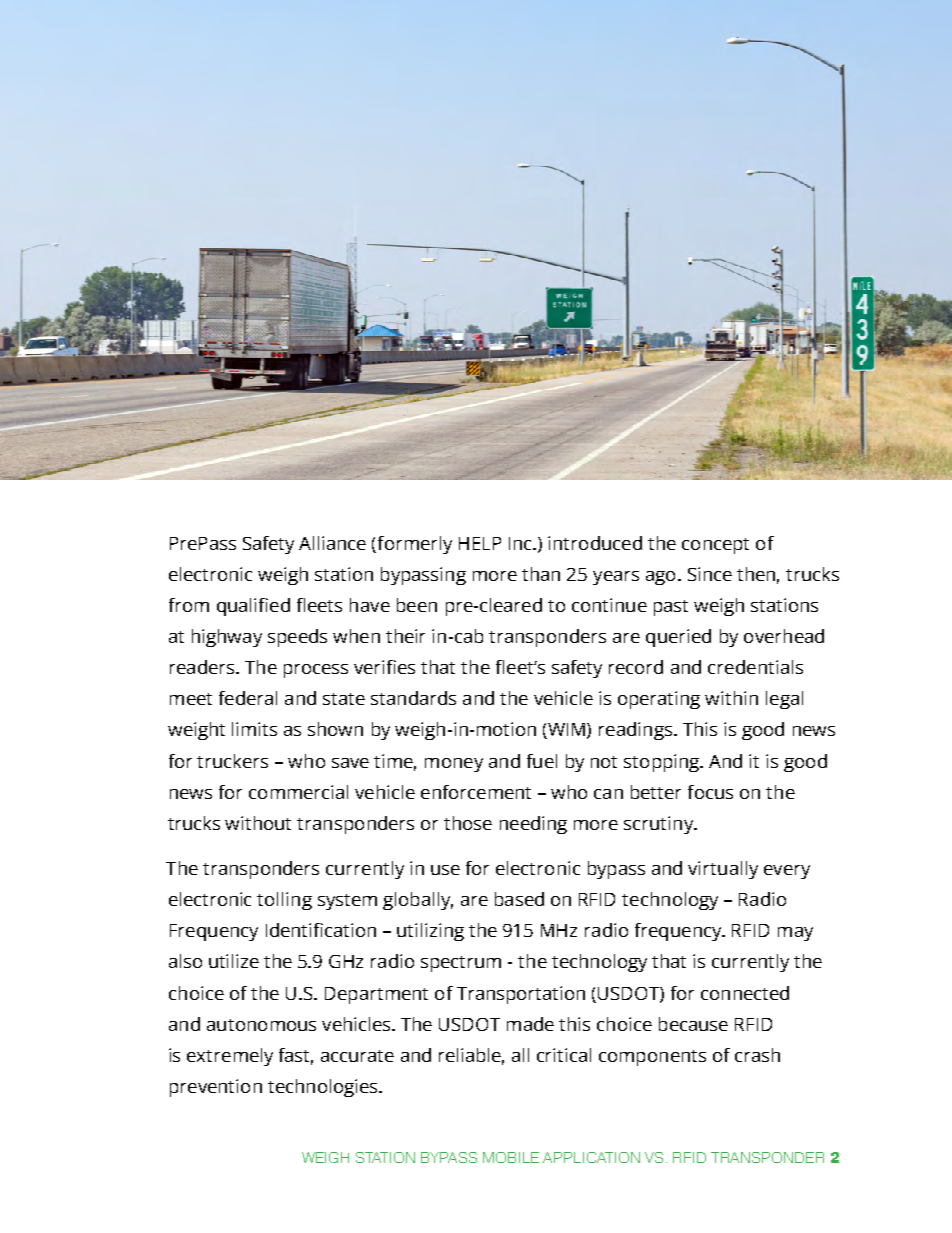 Image resolution: width=952 pixels, height=1233 pixels. Describe the element at coordinates (216, 1088) in the document. I see `prevention` at that location.
